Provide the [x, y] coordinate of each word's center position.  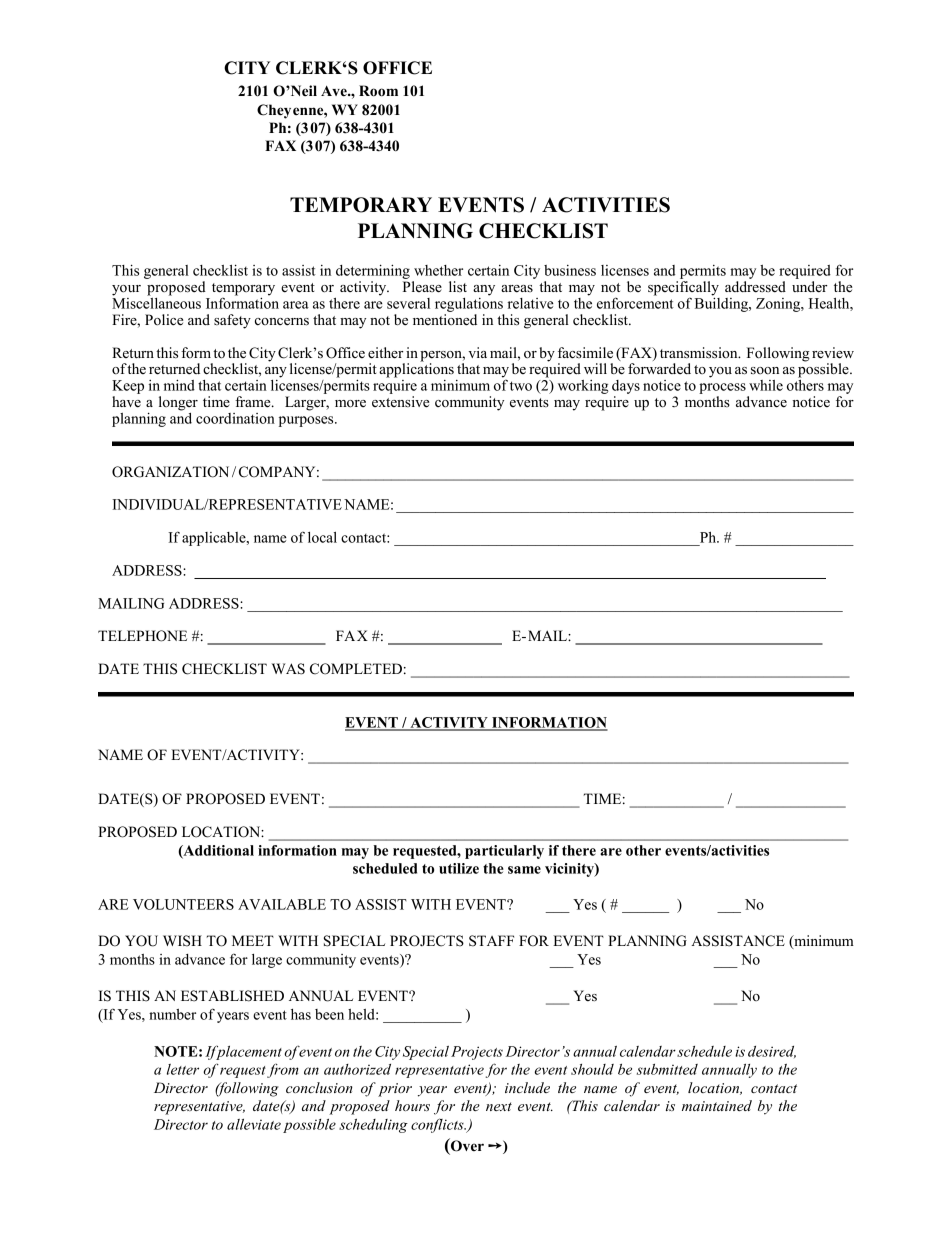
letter [183, 1069]
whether [438, 270]
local [322, 537]
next [499, 1106]
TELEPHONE [142, 636]
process [722, 388]
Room [378, 91]
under [810, 287]
